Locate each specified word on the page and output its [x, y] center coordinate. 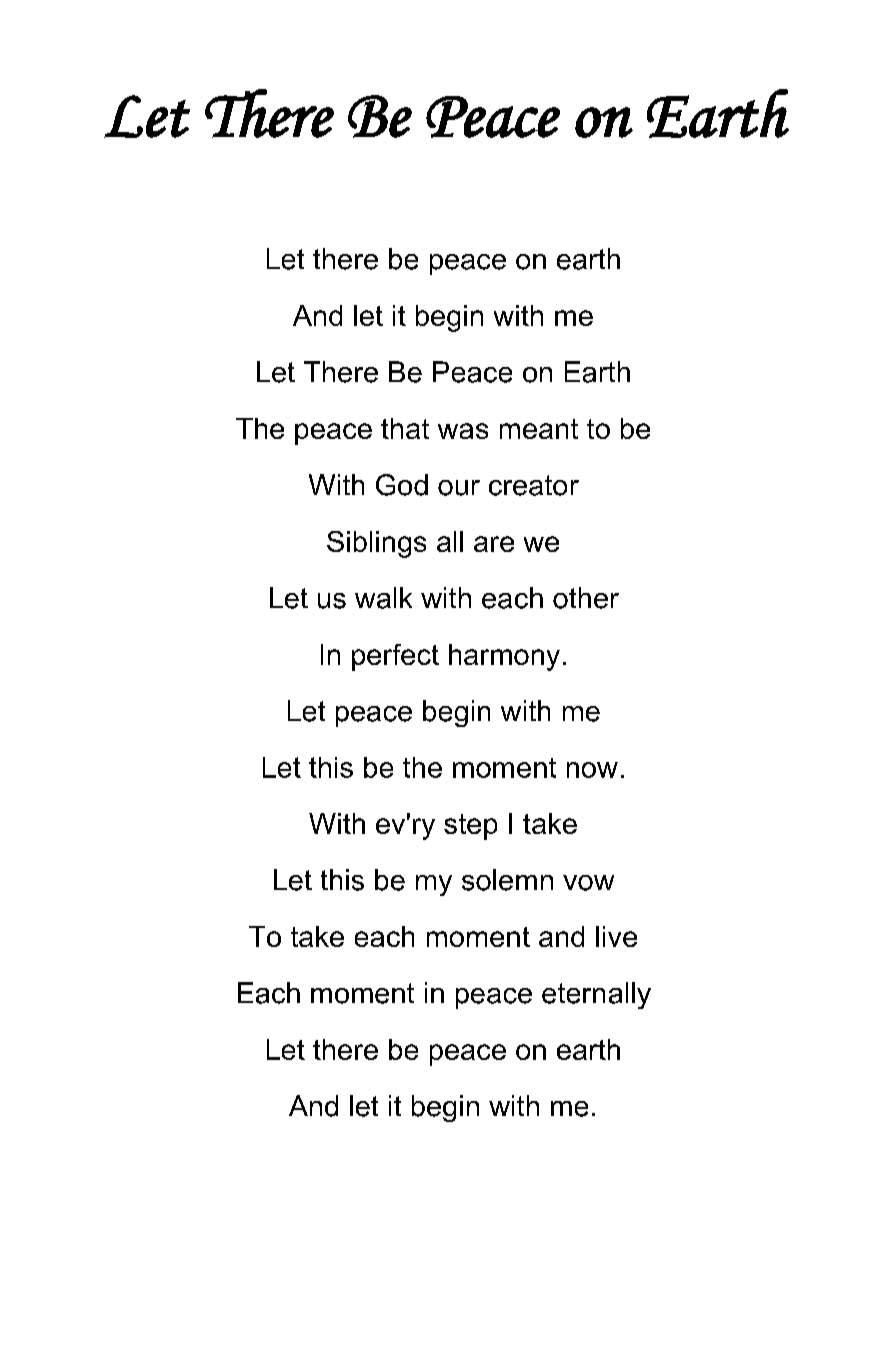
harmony [504, 657]
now [592, 770]
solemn [507, 880]
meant [539, 429]
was [463, 431]
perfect [395, 657]
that [405, 428]
